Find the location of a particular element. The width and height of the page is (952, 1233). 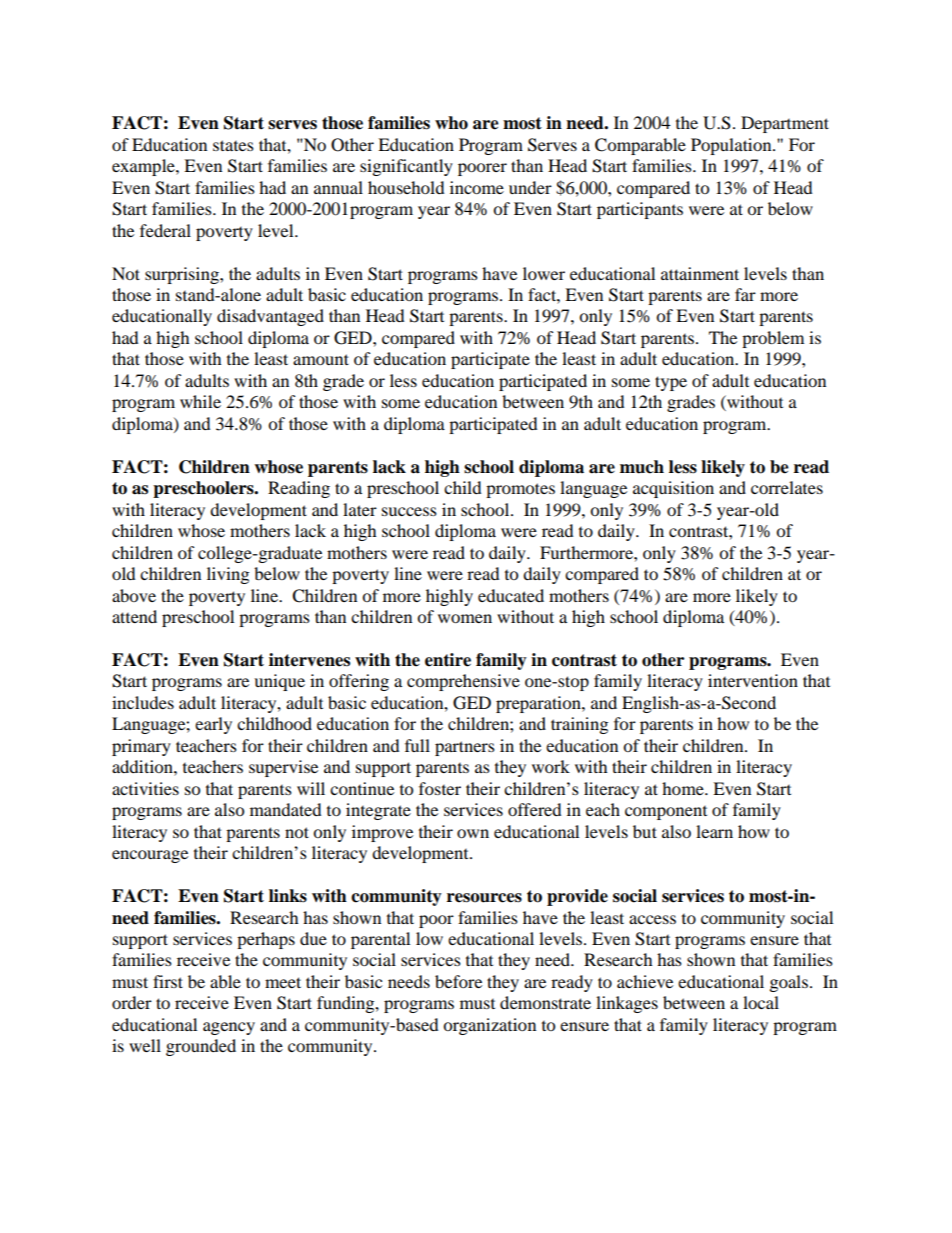

states is located at coordinates (233, 145).
